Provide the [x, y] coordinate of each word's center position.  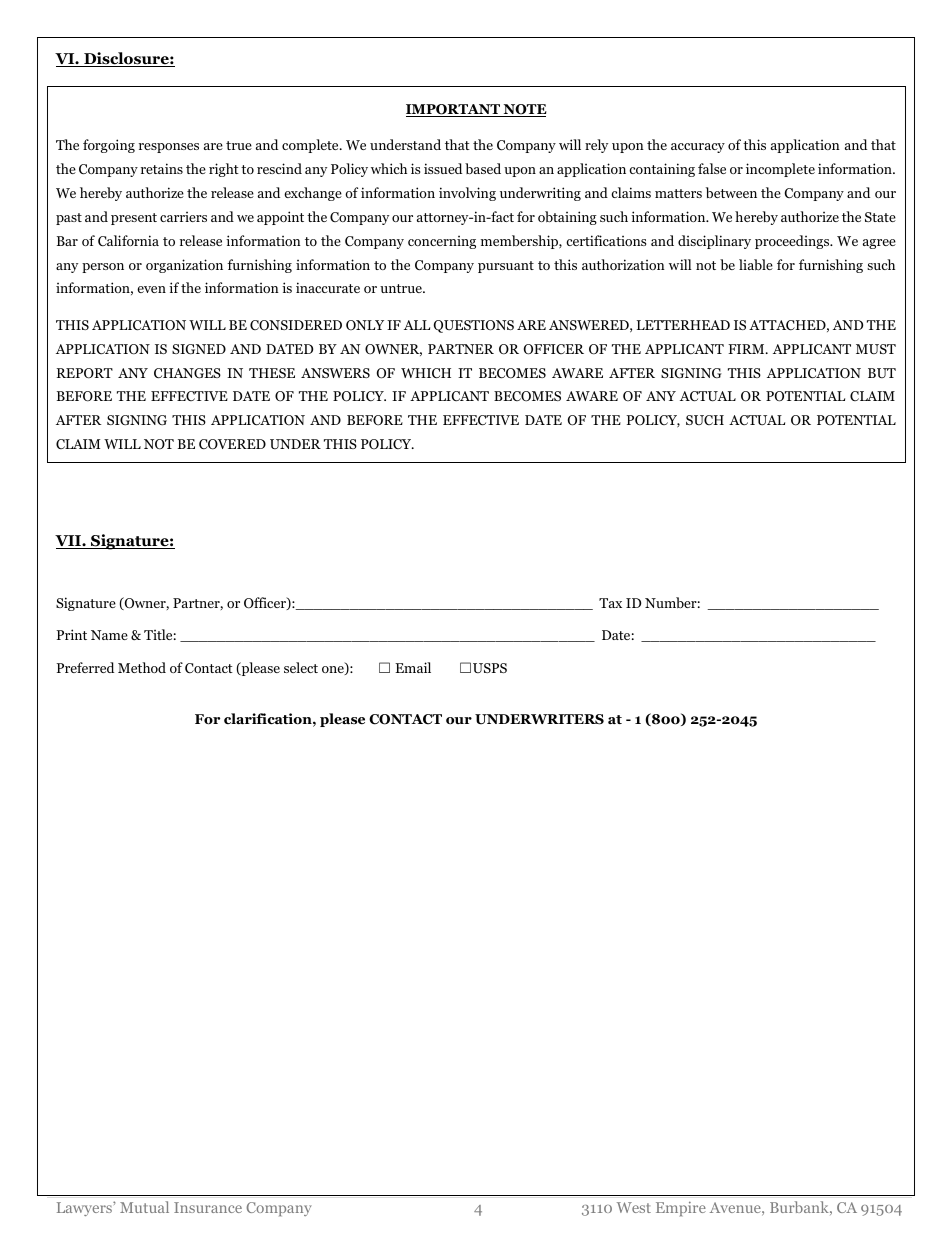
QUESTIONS [474, 326]
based [483, 168]
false [712, 168]
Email [413, 667]
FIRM [747, 349]
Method [142, 667]
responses [169, 148]
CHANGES [187, 373]
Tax [610, 603]
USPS [490, 668]
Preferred [85, 667]
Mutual [144, 1207]
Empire [681, 1208]
